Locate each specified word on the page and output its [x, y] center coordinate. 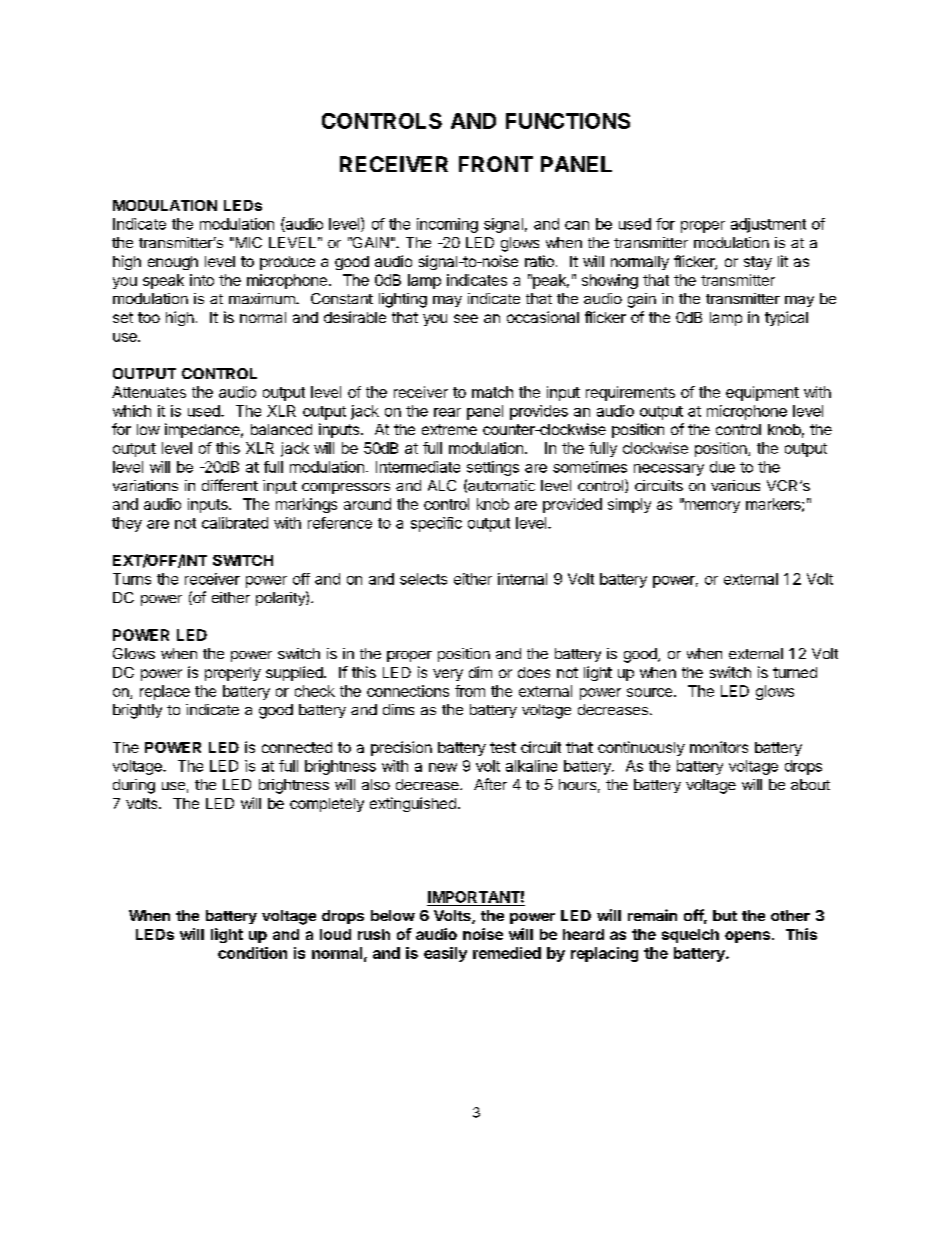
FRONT [496, 164]
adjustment [768, 225]
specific [436, 524]
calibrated [235, 523]
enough [173, 263]
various [735, 485]
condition [252, 953]
